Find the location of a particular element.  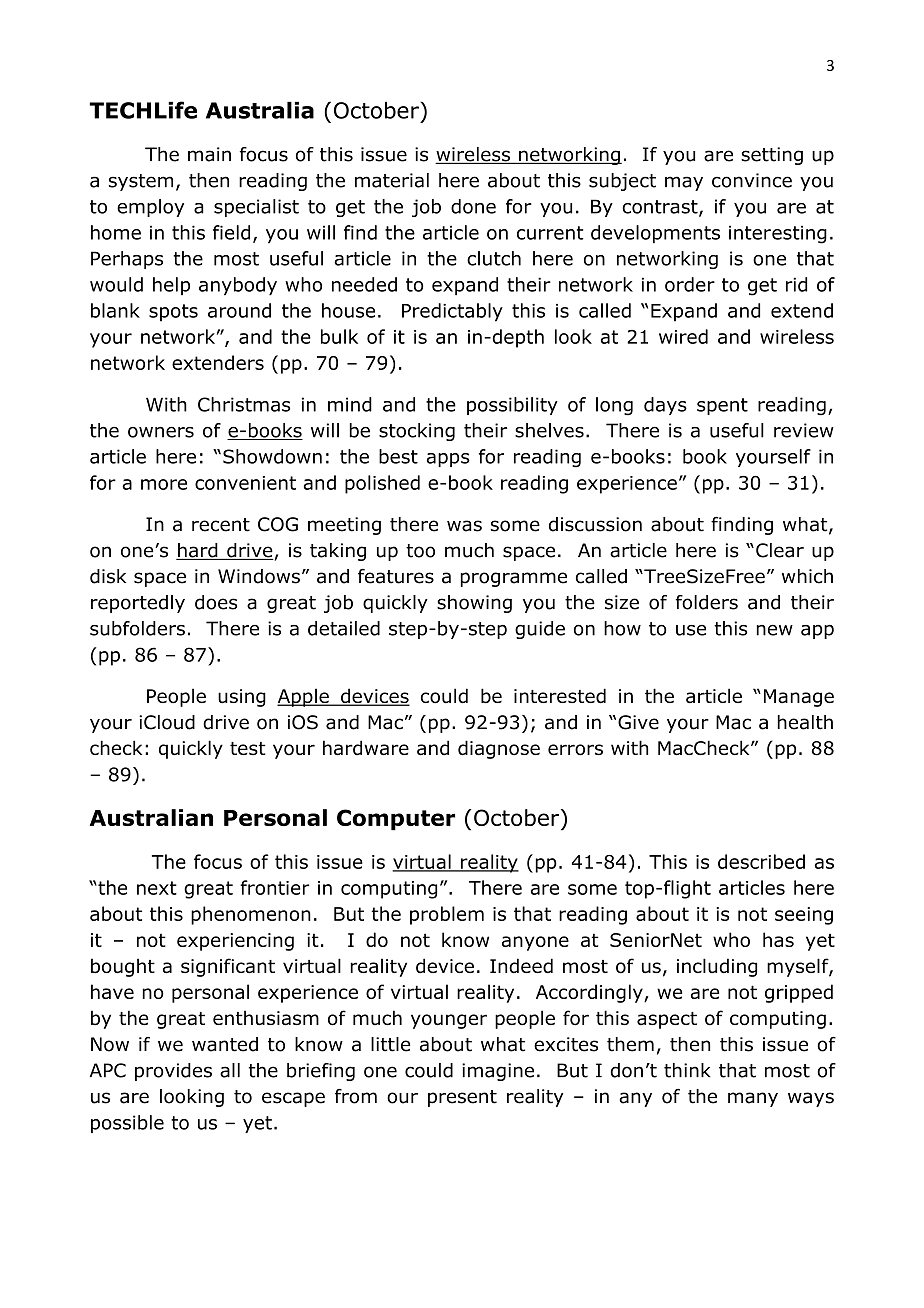

does is located at coordinates (216, 602).
